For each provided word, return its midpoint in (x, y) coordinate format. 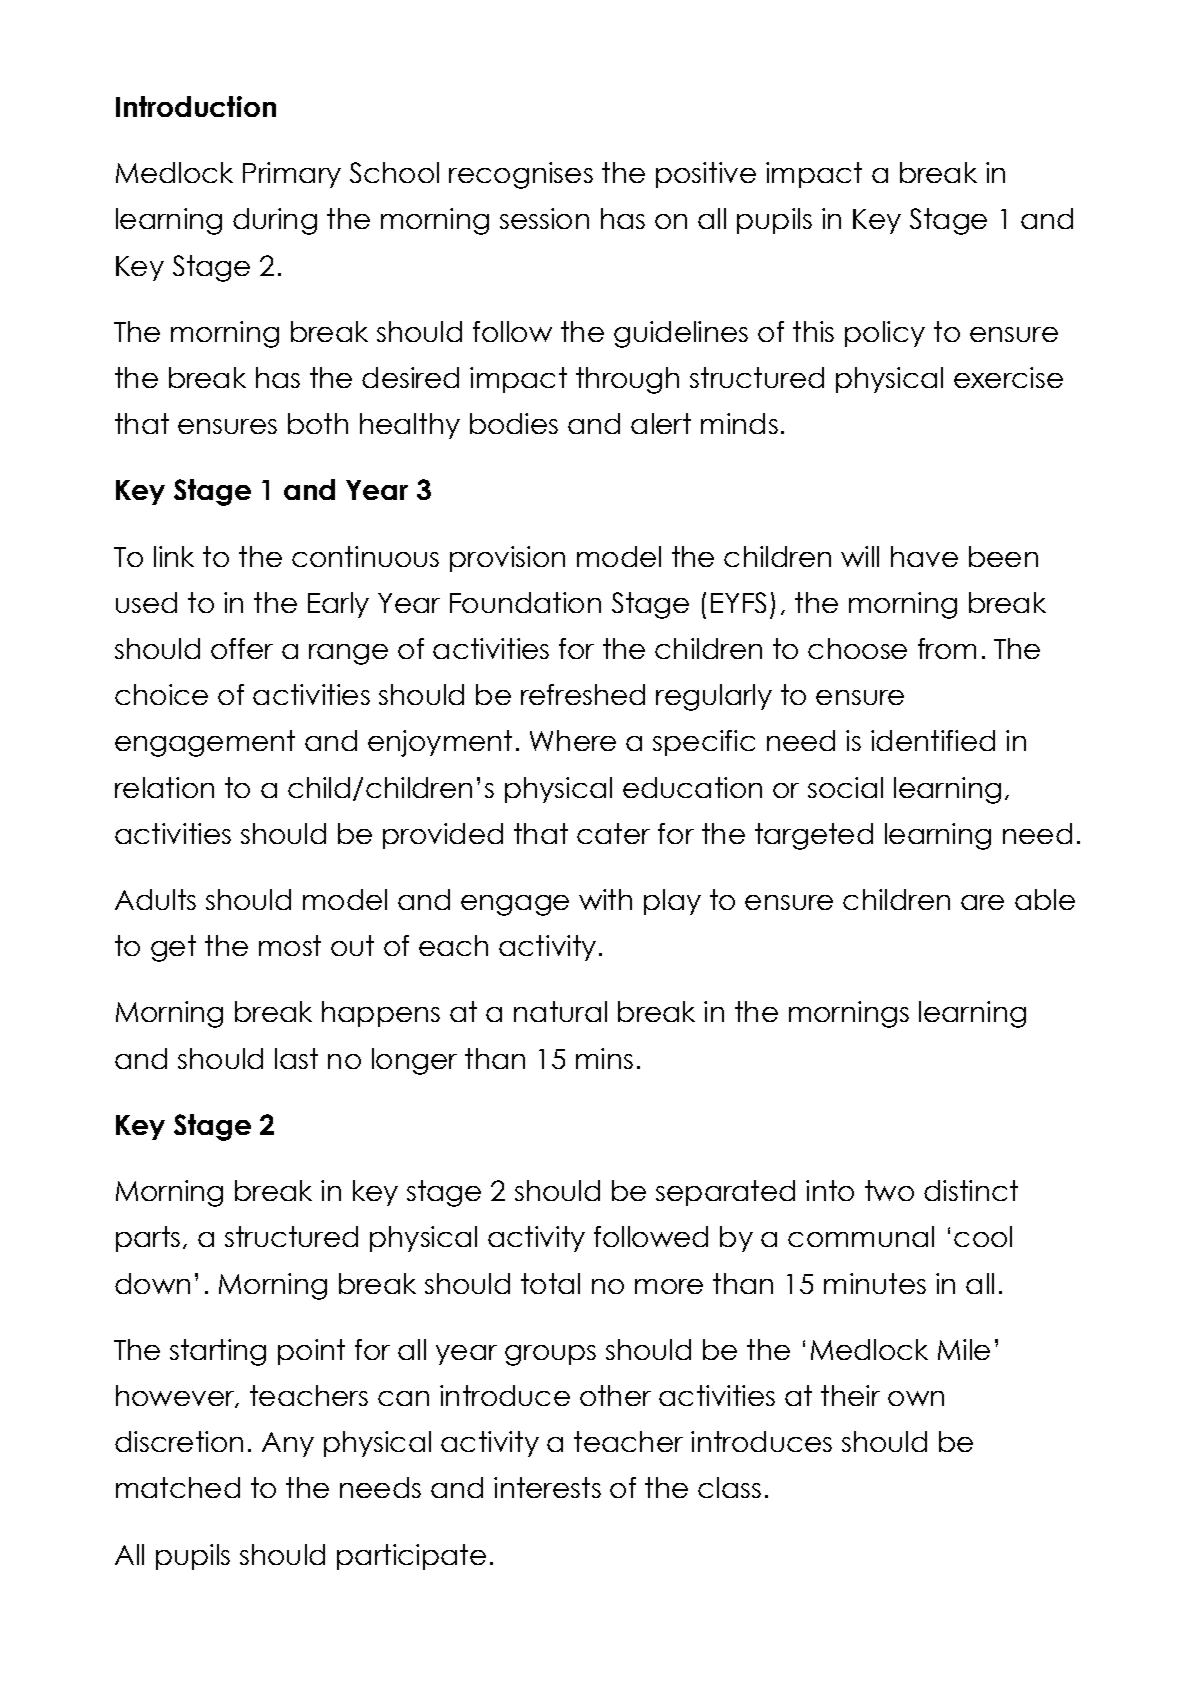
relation (164, 787)
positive (706, 175)
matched (178, 1487)
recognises (521, 175)
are (982, 902)
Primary (292, 175)
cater (613, 833)
